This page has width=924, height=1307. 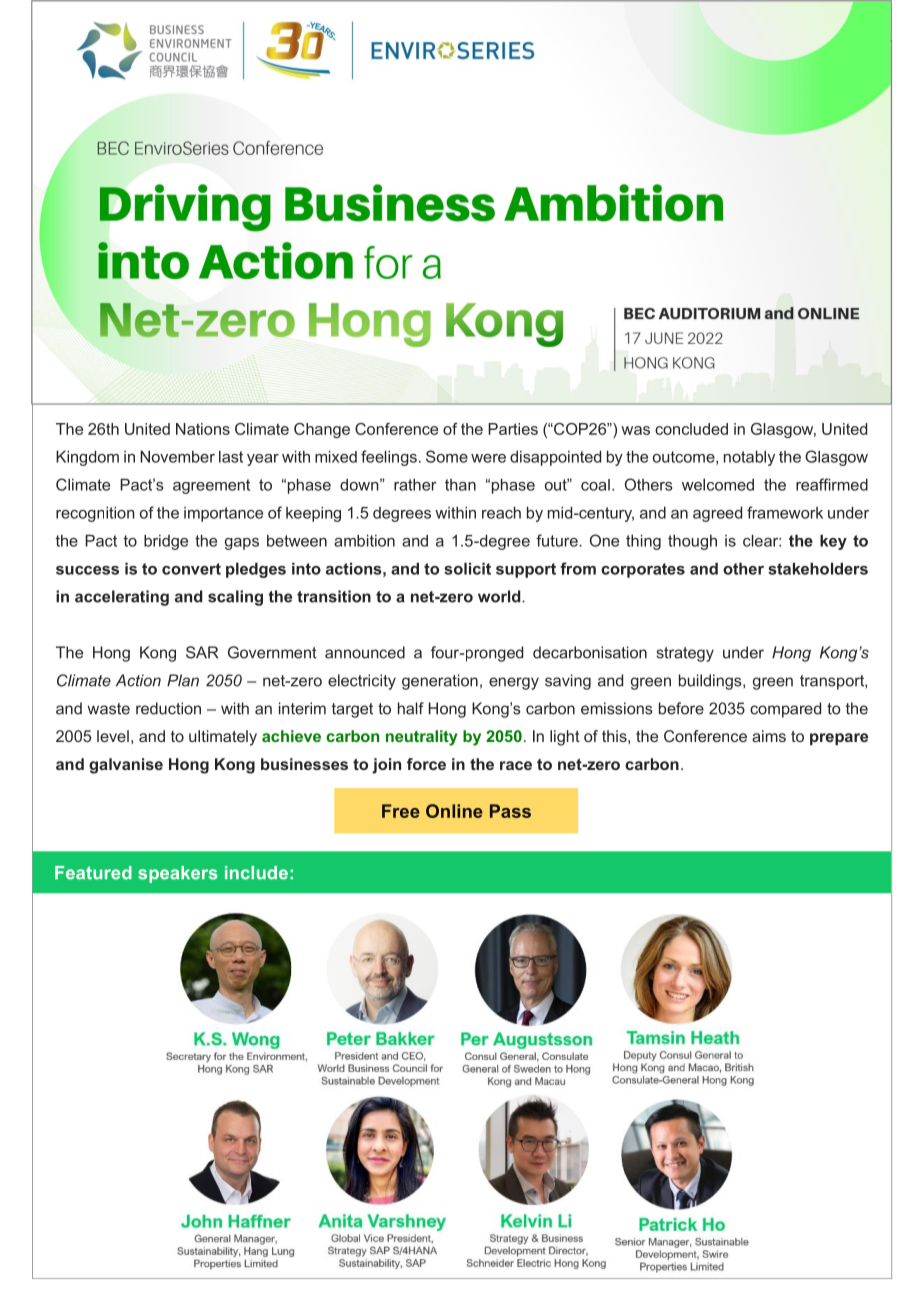 What do you see at coordinates (692, 542) in the page?
I see `though` at bounding box center [692, 542].
